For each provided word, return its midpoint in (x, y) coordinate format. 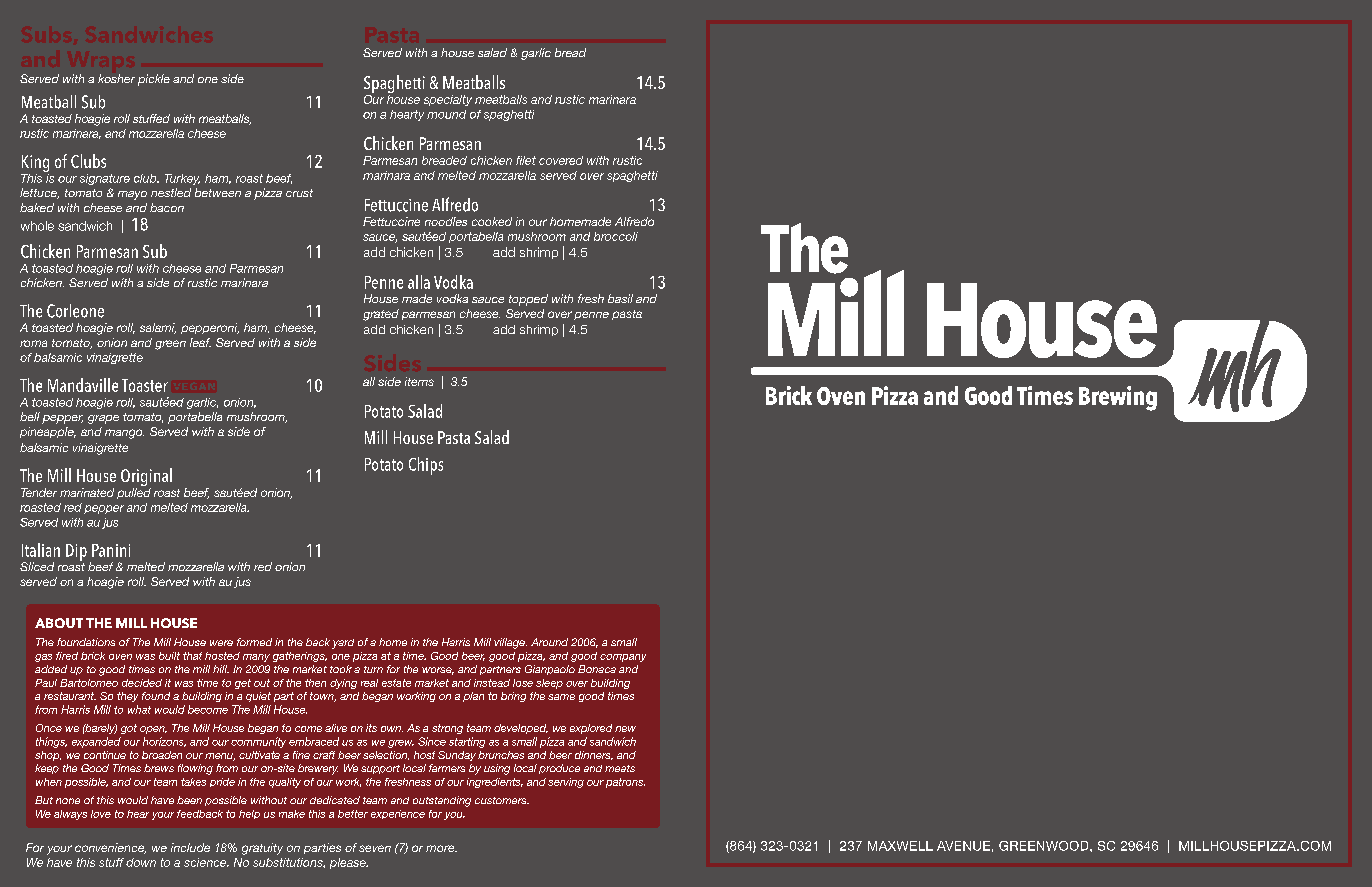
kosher (116, 78)
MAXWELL (900, 846)
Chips (426, 466)
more (441, 848)
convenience (110, 848)
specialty (448, 100)
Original (146, 478)
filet (526, 160)
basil (620, 298)
